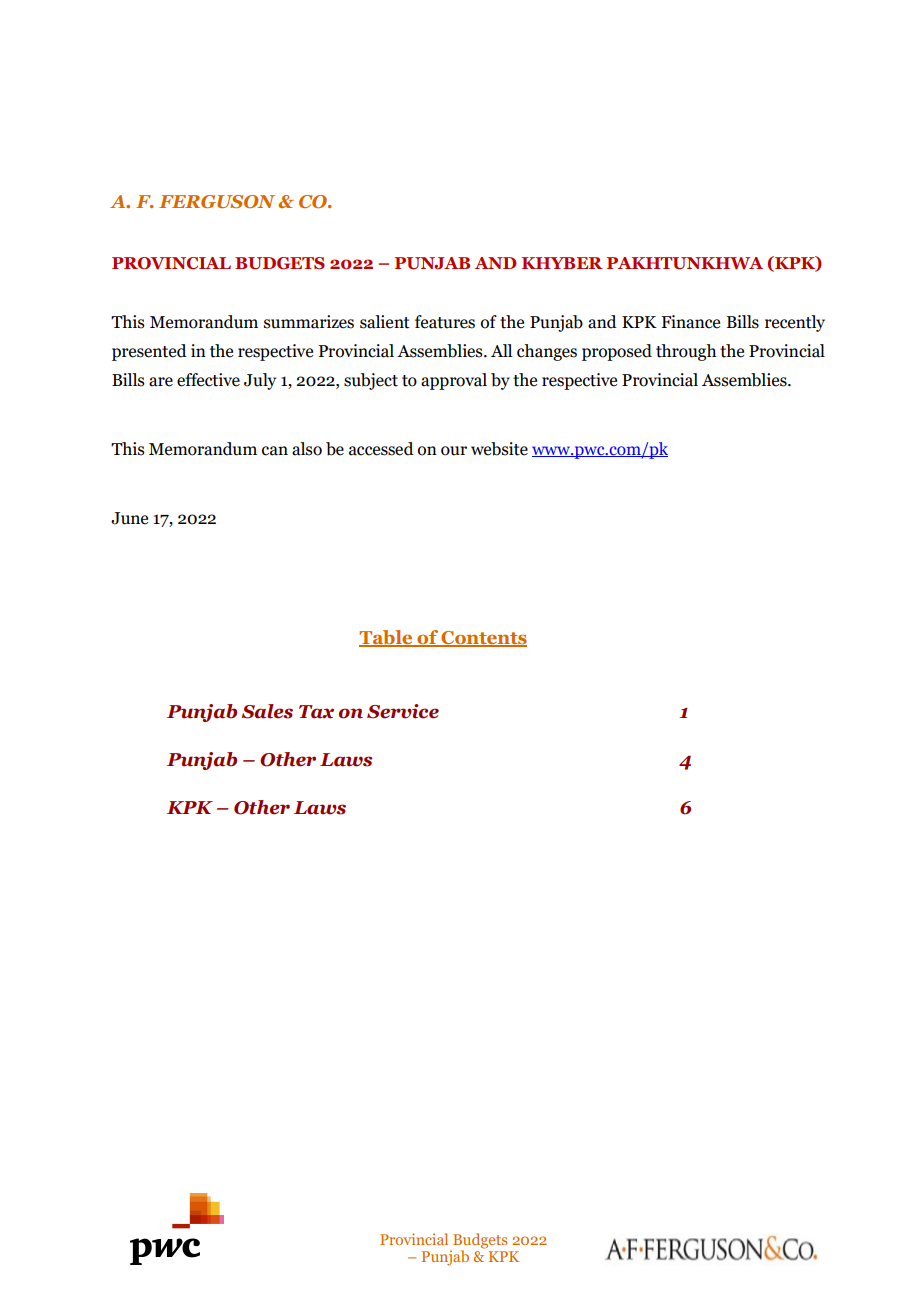  I want to click on can, so click(275, 451).
